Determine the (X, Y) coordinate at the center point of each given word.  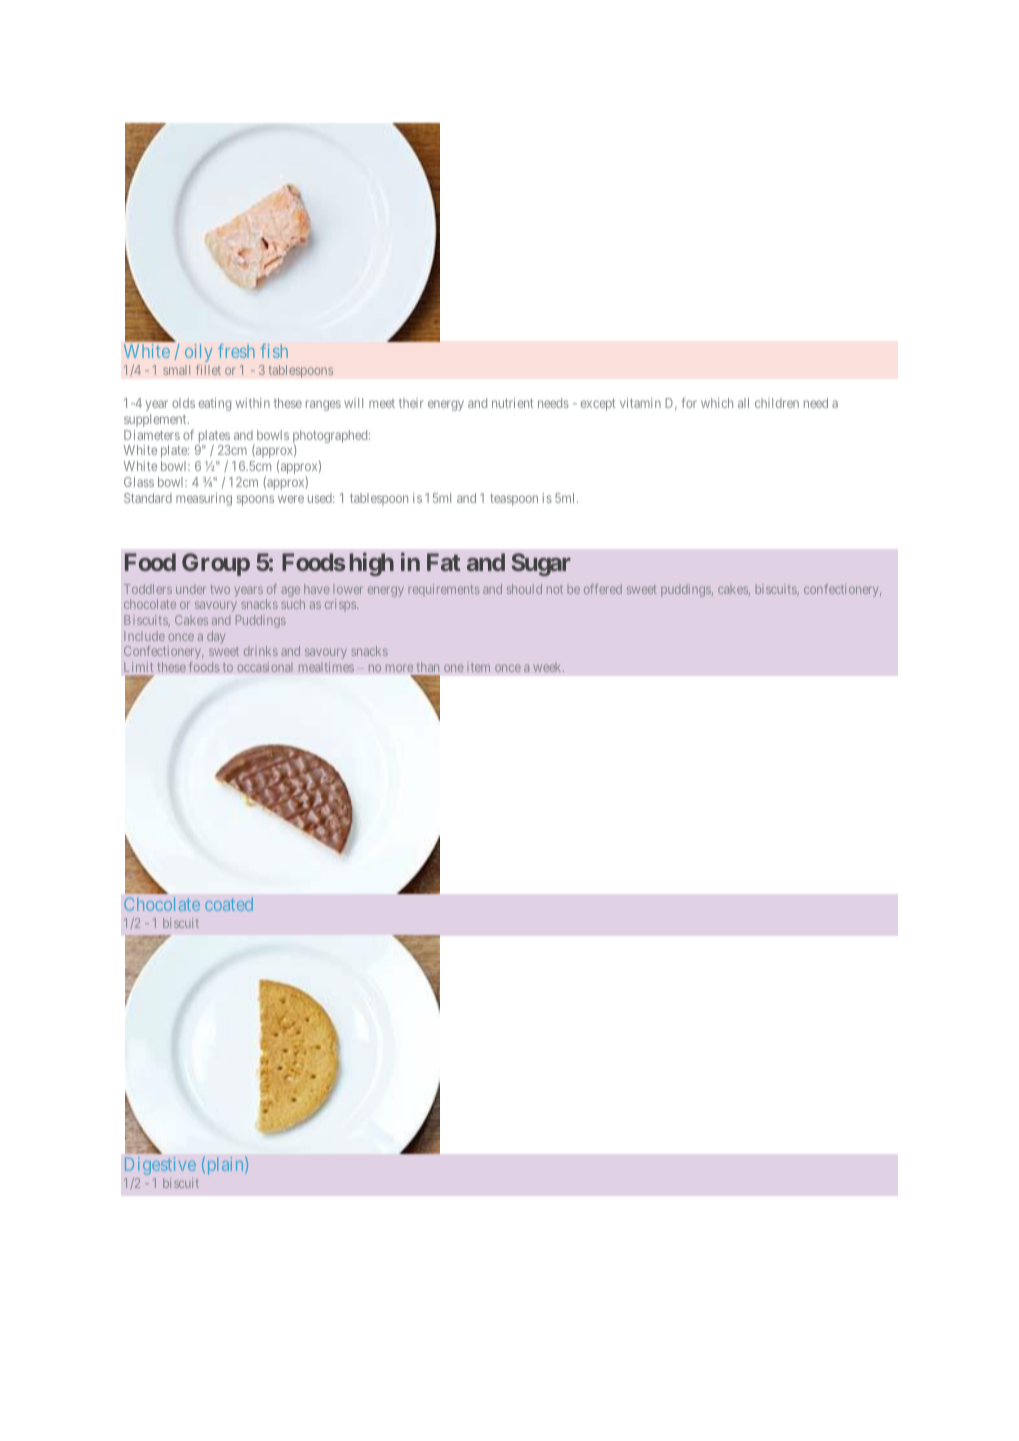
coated (229, 904)
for (689, 402)
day (216, 637)
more (399, 668)
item (478, 667)
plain (225, 1166)
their (411, 403)
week (548, 667)
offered (603, 589)
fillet (208, 370)
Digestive (160, 1166)
